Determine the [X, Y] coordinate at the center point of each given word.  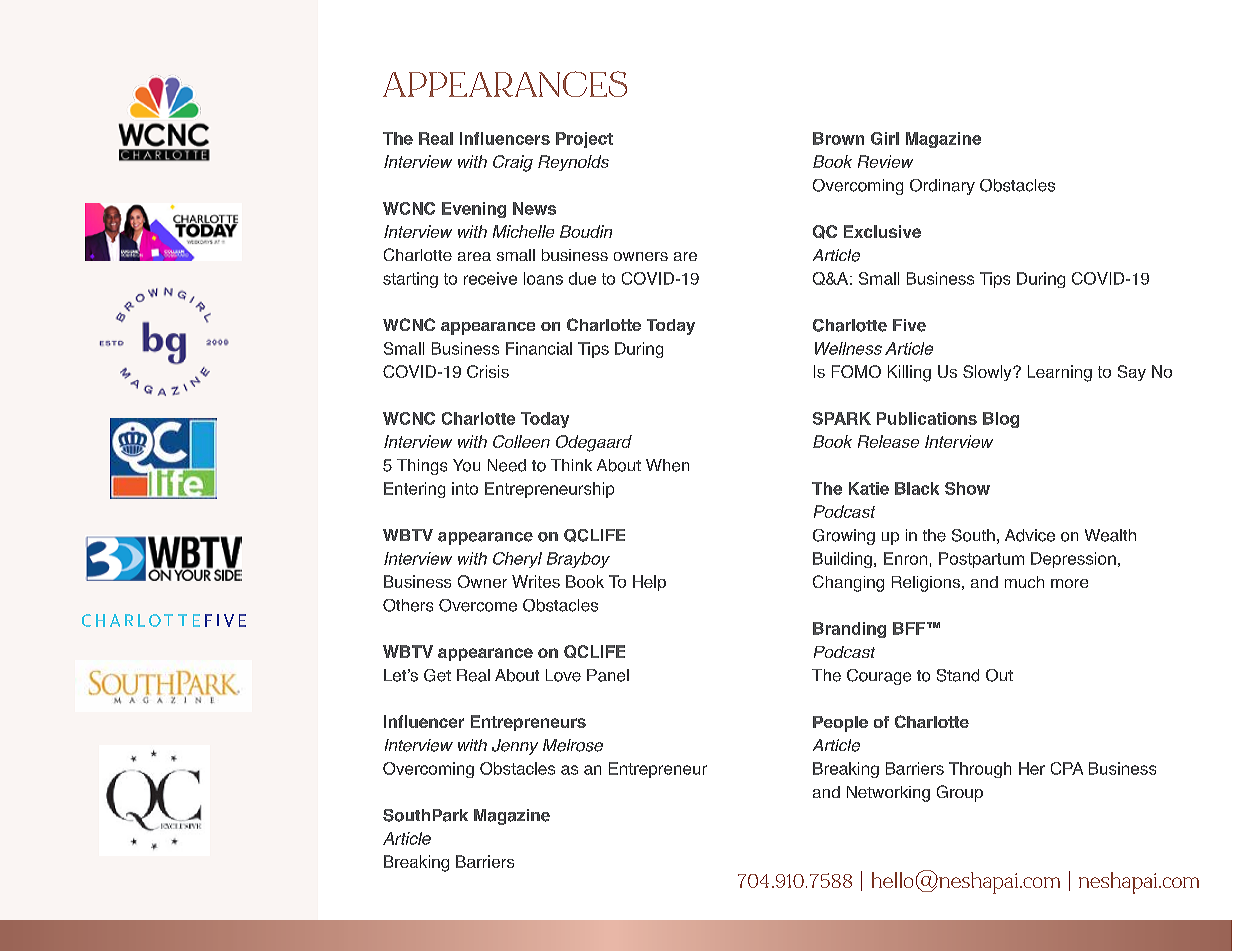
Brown [838, 138]
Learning [1060, 373]
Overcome [478, 605]
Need [507, 465]
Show [967, 488]
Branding [849, 630]
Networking [888, 794]
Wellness [848, 348]
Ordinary [942, 187]
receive [490, 278]
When [667, 465]
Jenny [515, 747]
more [1069, 583]
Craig [513, 163]
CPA [1067, 768]
